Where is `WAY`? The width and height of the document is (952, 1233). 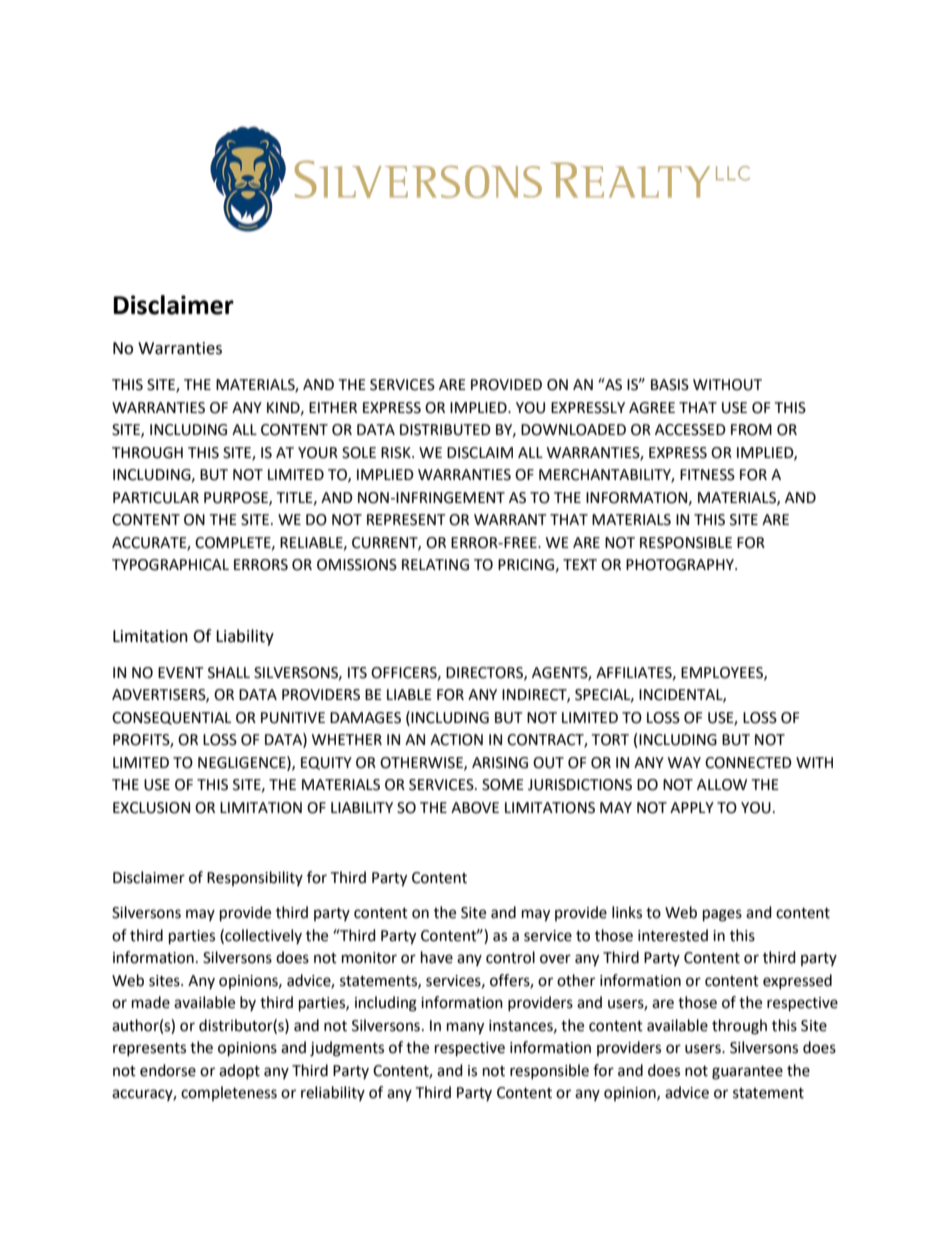 WAY is located at coordinates (684, 762).
